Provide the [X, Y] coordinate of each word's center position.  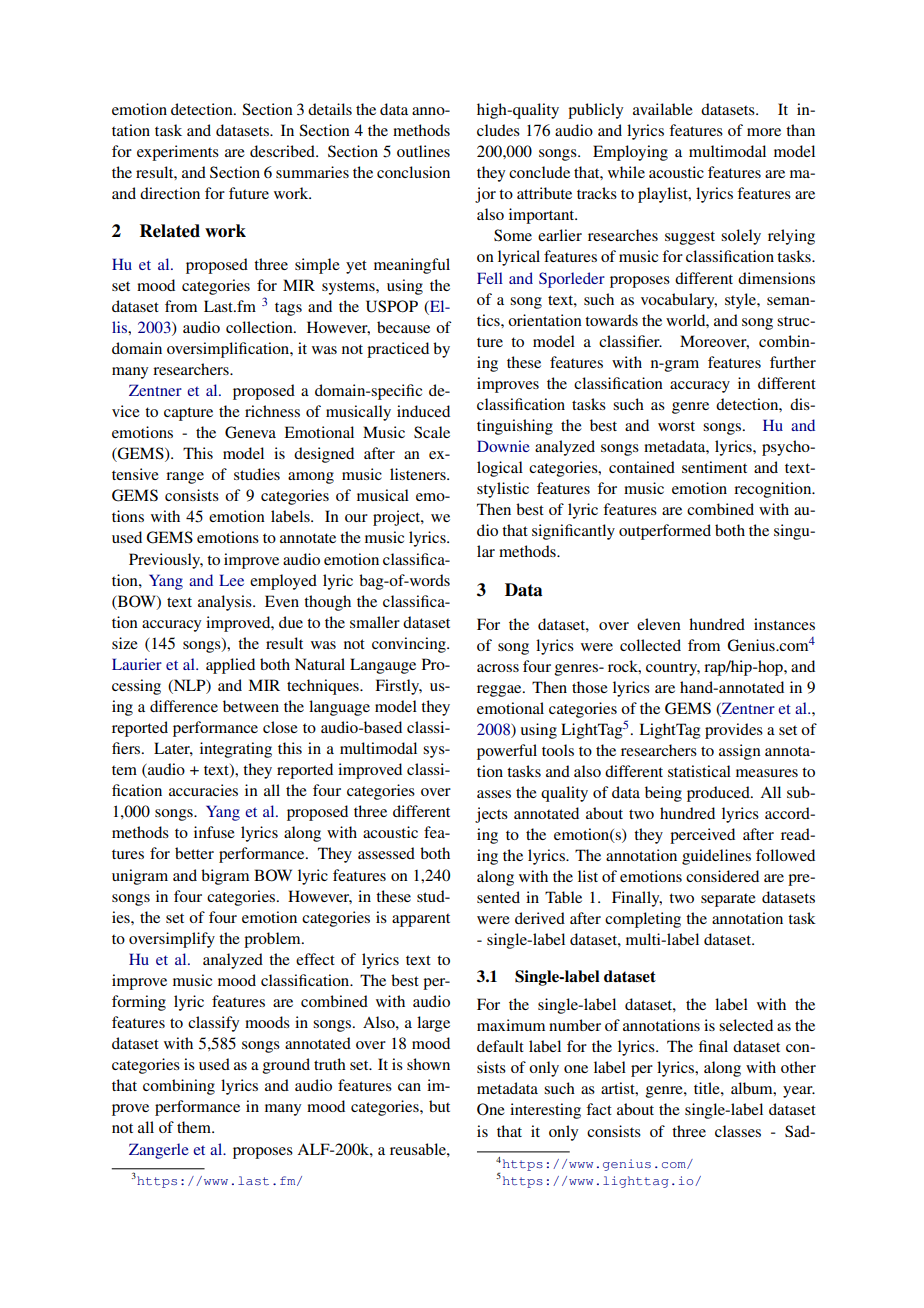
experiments [178, 153]
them [195, 1127]
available [663, 109]
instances [784, 624]
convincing [410, 645]
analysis [226, 603]
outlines [423, 151]
